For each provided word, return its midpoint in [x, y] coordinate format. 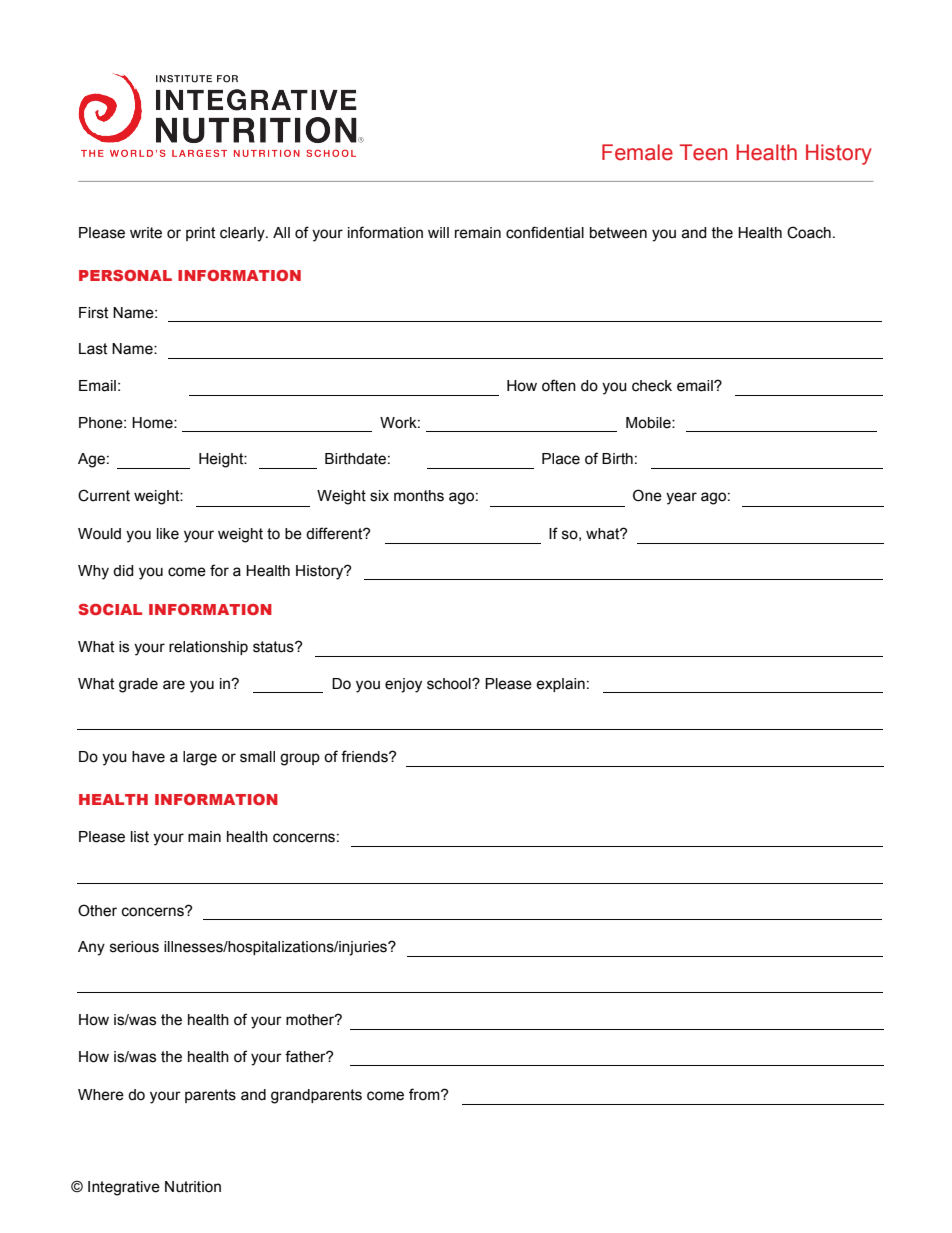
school [450, 684]
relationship [208, 648]
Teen [703, 152]
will [438, 232]
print [200, 234]
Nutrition [193, 1187]
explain [560, 685]
